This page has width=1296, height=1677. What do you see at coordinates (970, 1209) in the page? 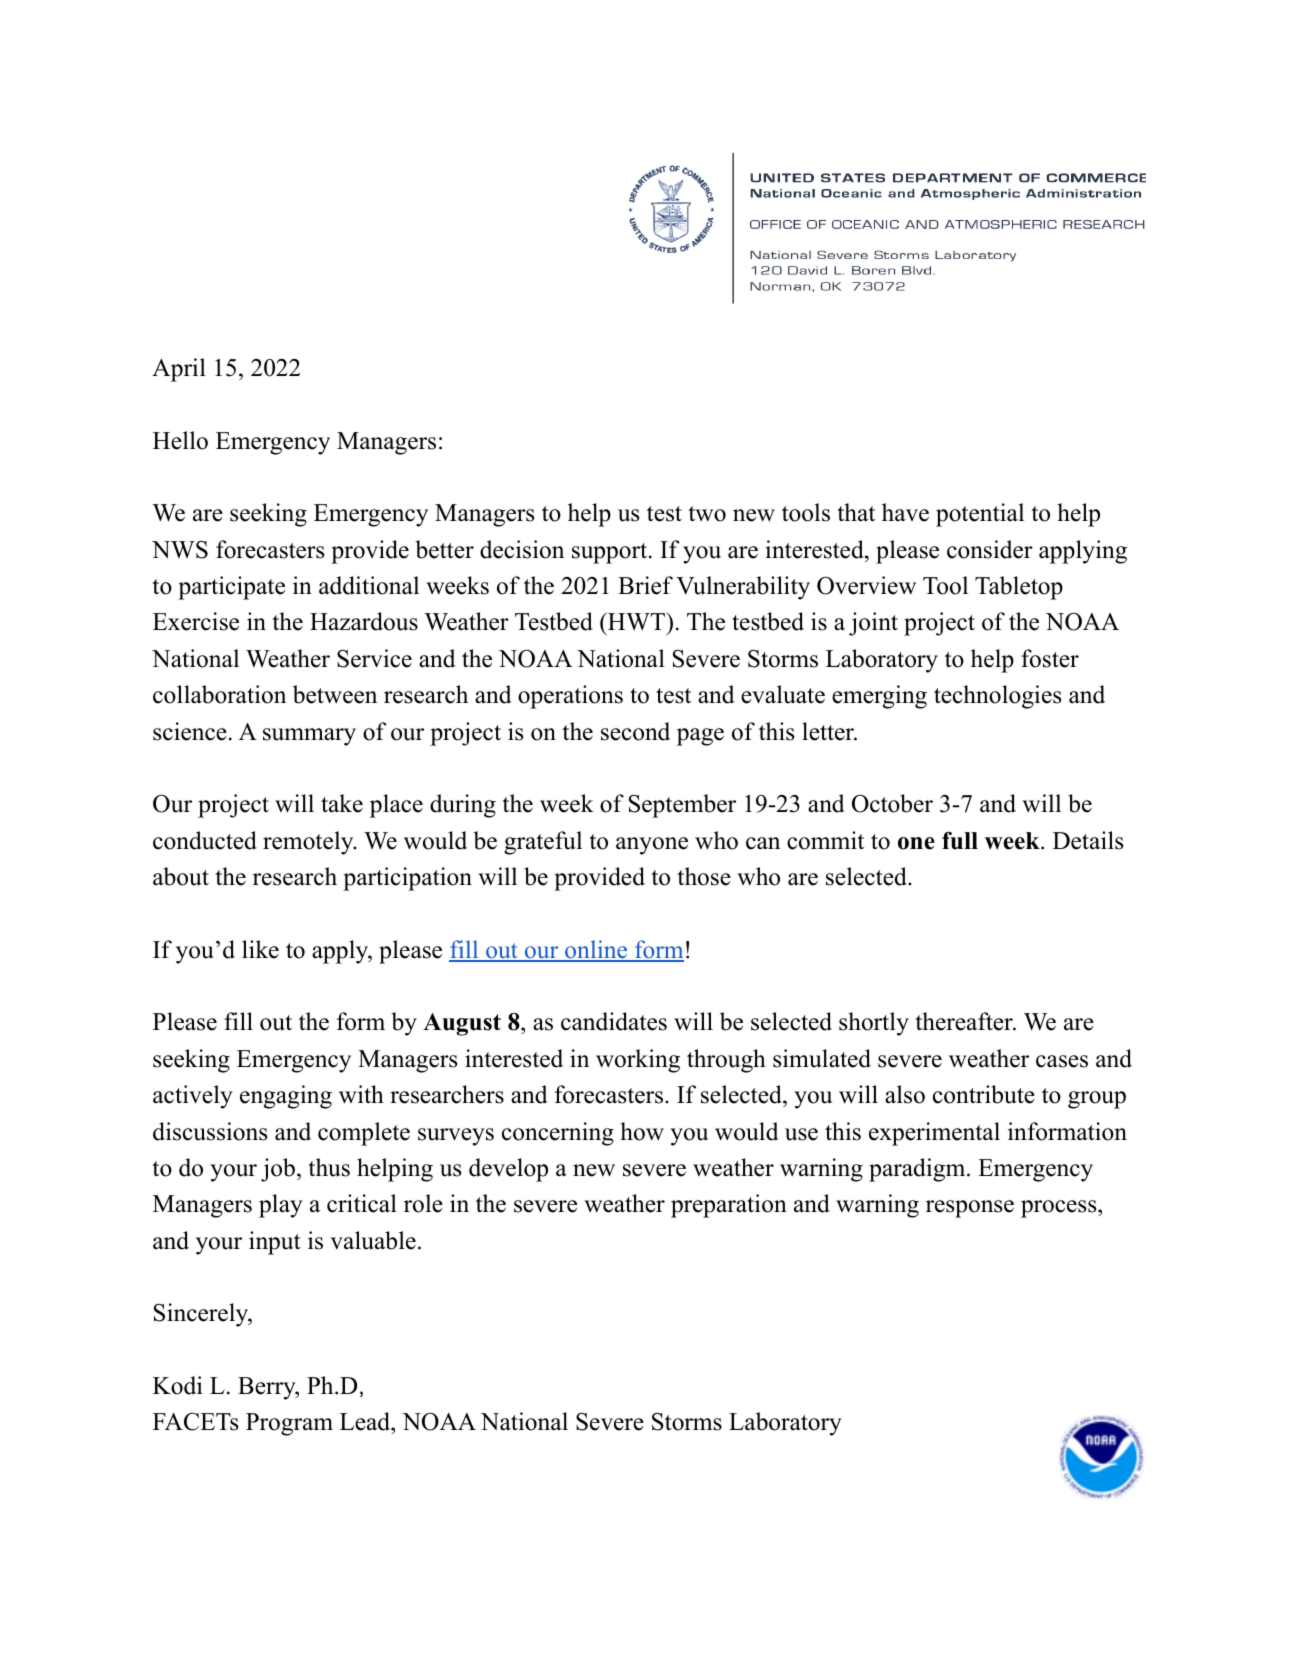
I see `response` at bounding box center [970, 1209].
